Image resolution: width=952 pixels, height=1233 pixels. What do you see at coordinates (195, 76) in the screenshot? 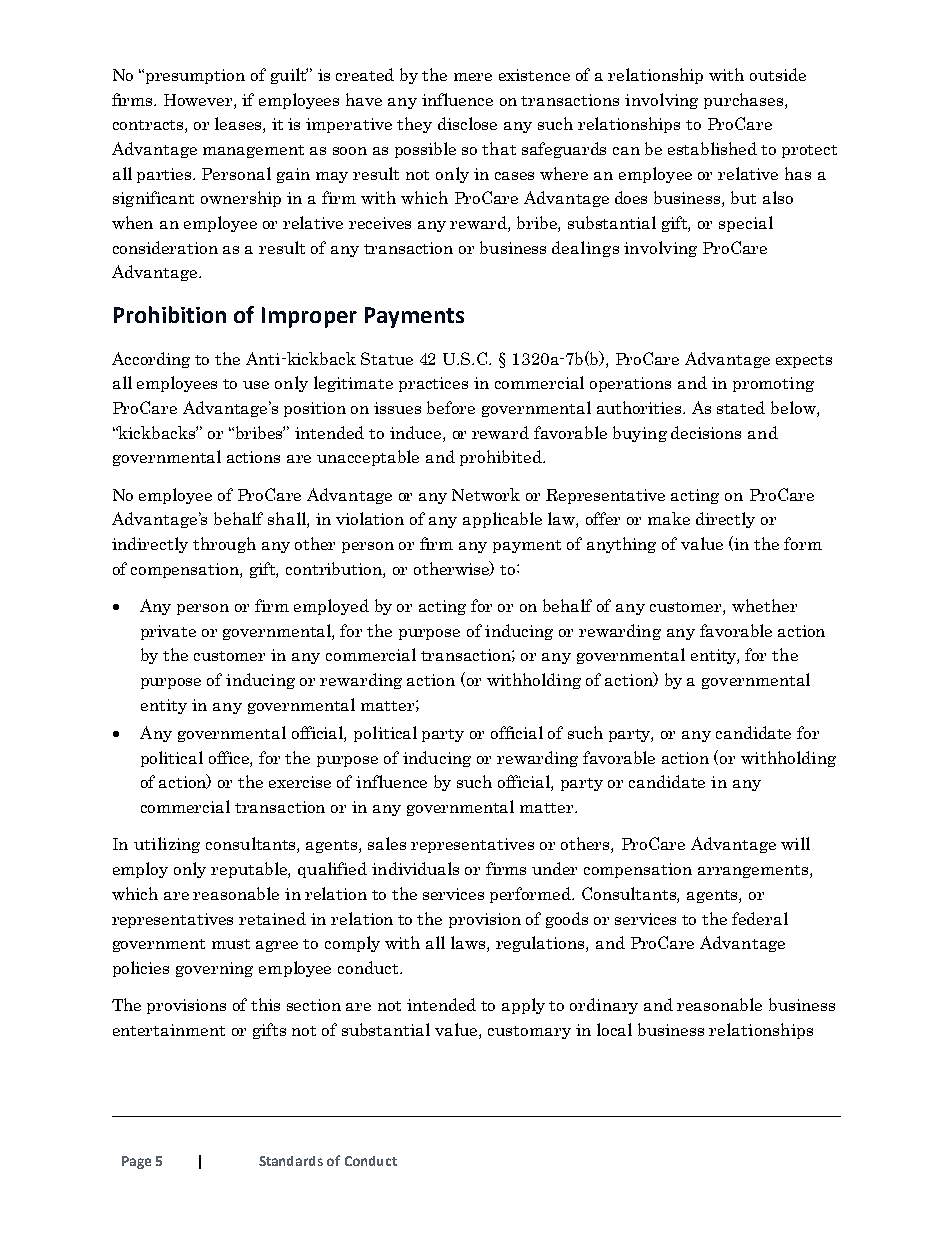
I see `presumption` at bounding box center [195, 76].
